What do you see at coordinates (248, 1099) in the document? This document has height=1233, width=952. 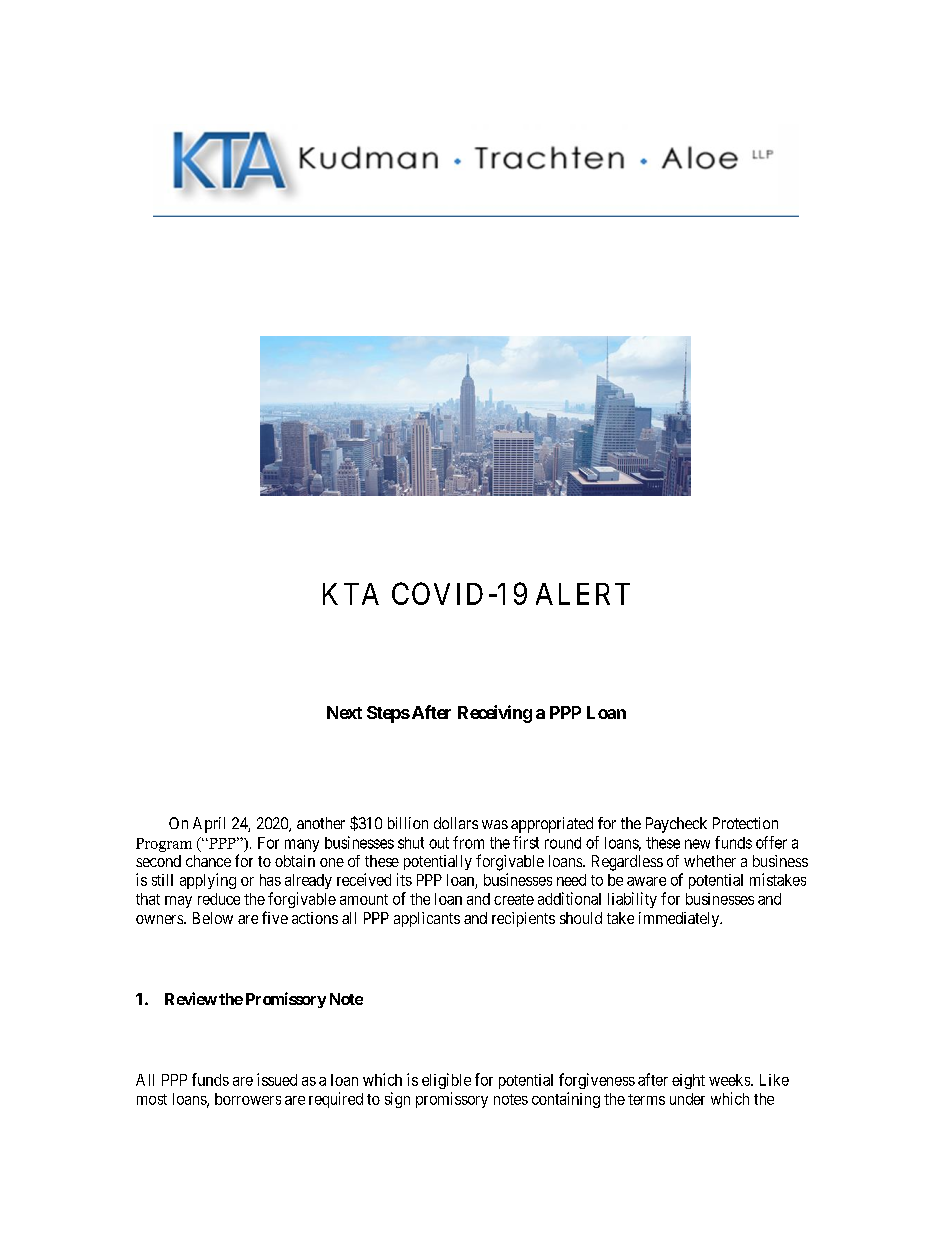 I see `borrowers` at bounding box center [248, 1099].
